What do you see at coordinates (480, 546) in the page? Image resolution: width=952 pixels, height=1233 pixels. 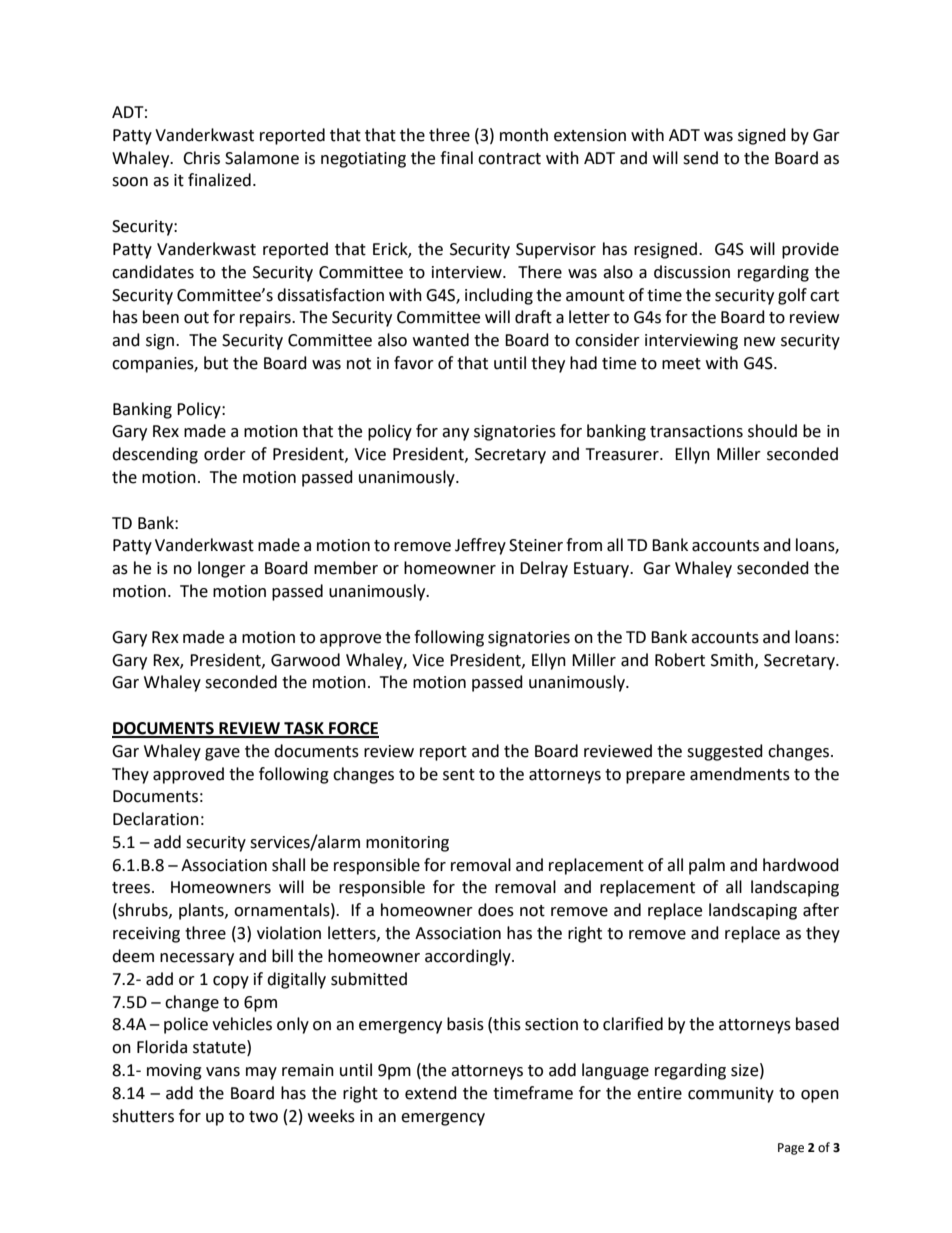 I see `Jeffrey` at bounding box center [480, 546].
